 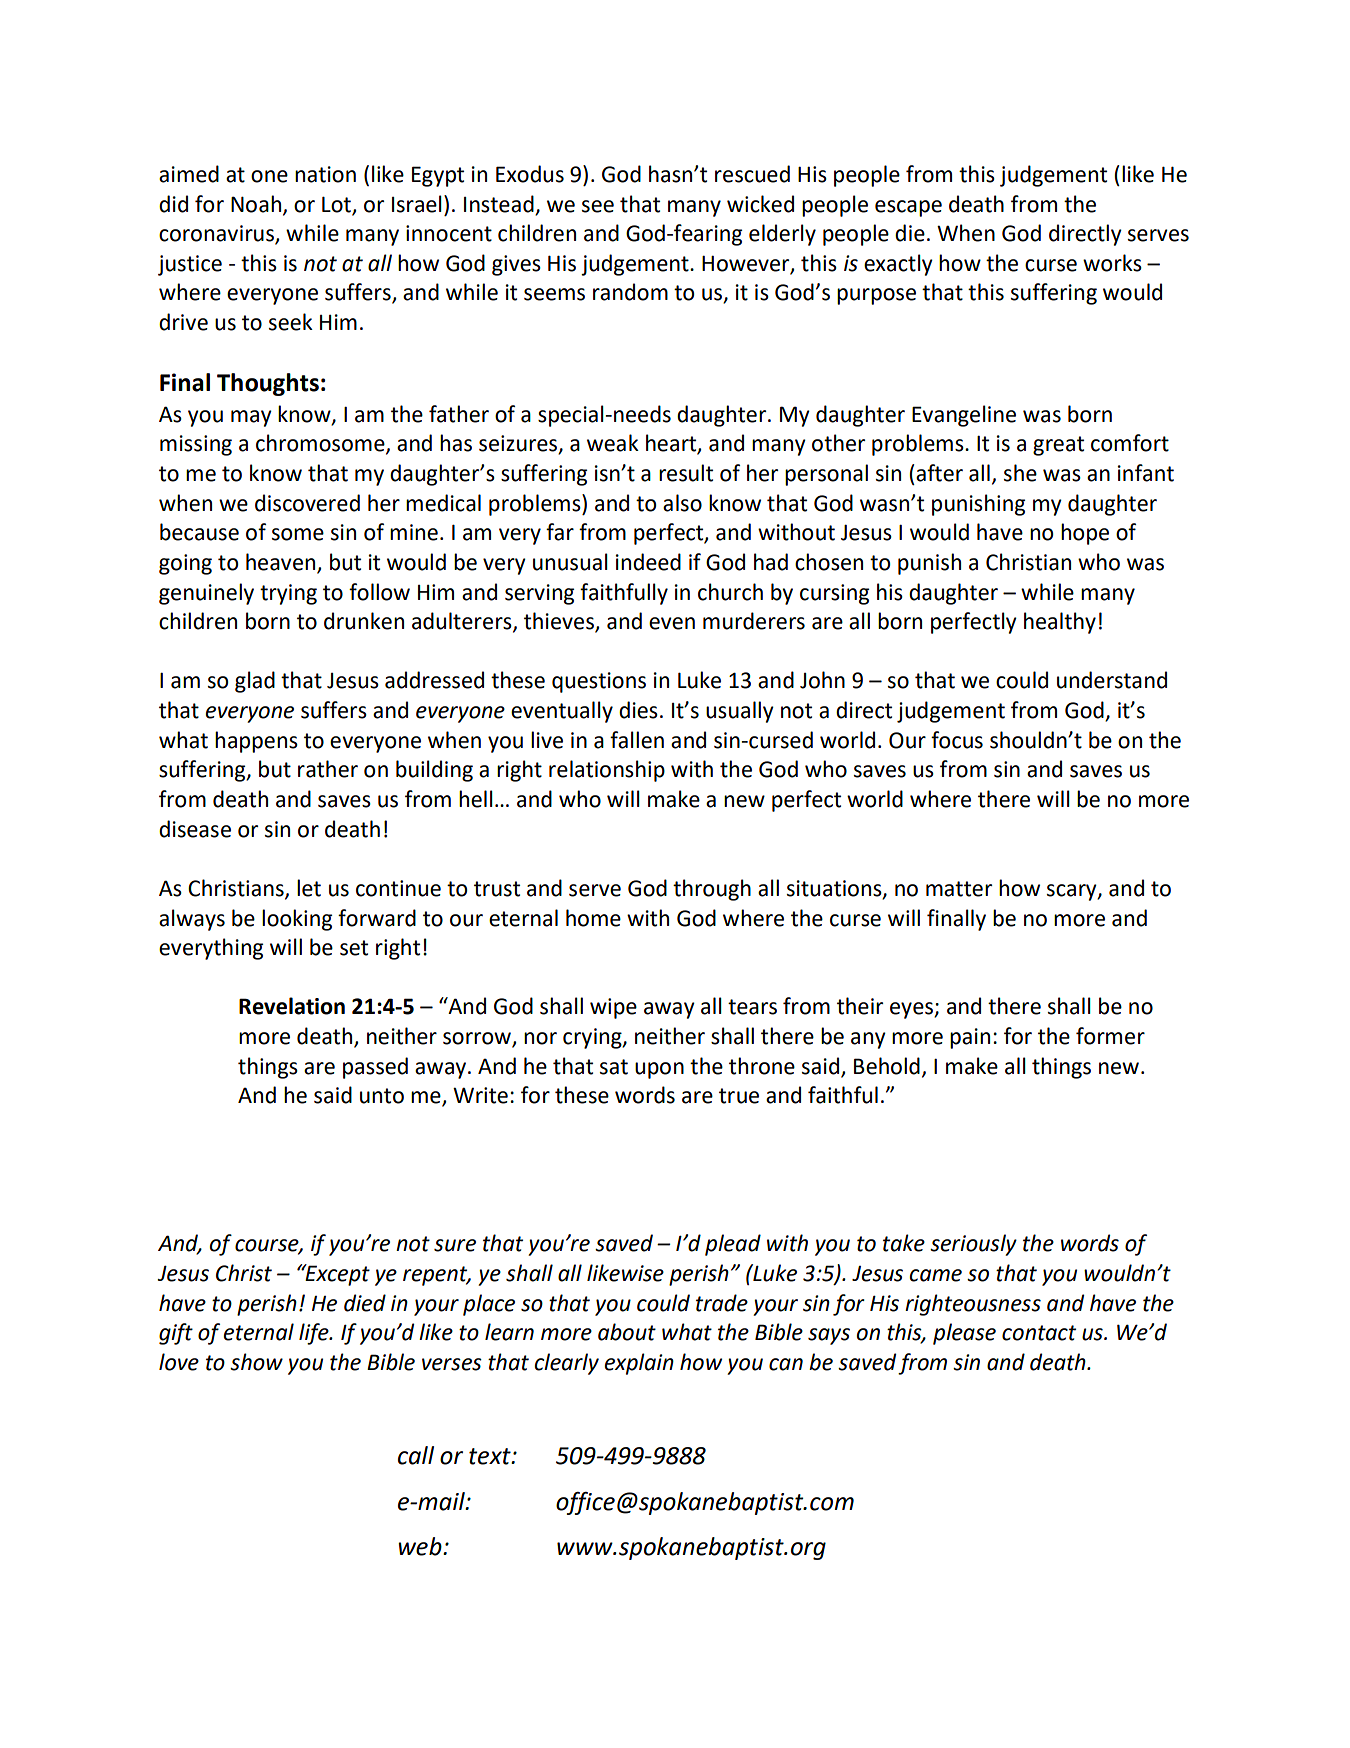 What do you see at coordinates (1112, 263) in the screenshot?
I see `works` at bounding box center [1112, 263].
